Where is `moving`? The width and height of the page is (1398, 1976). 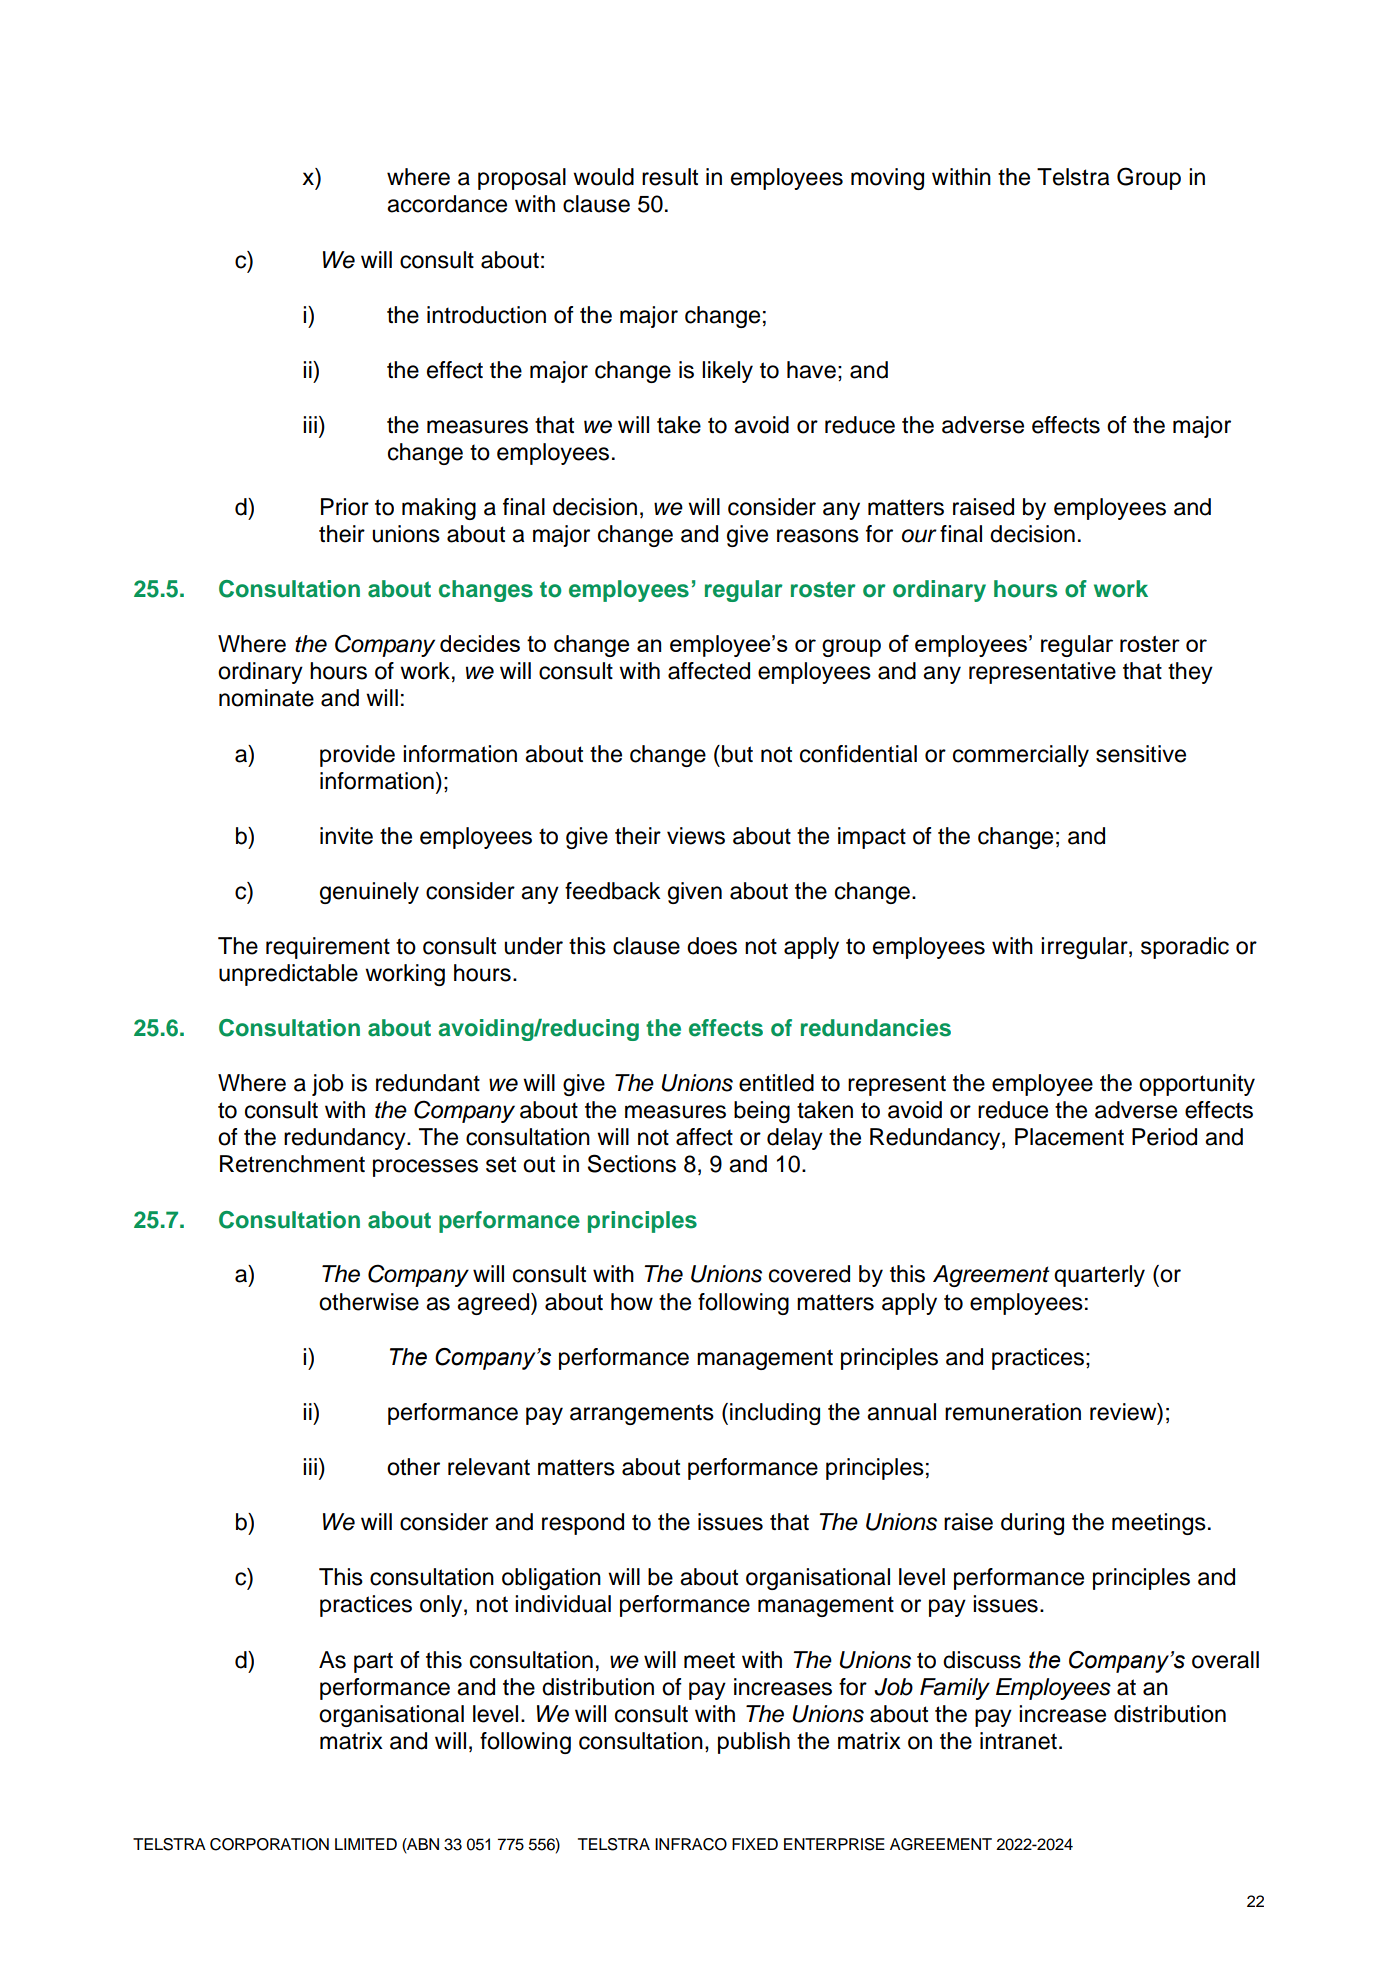 moving is located at coordinates (887, 179).
